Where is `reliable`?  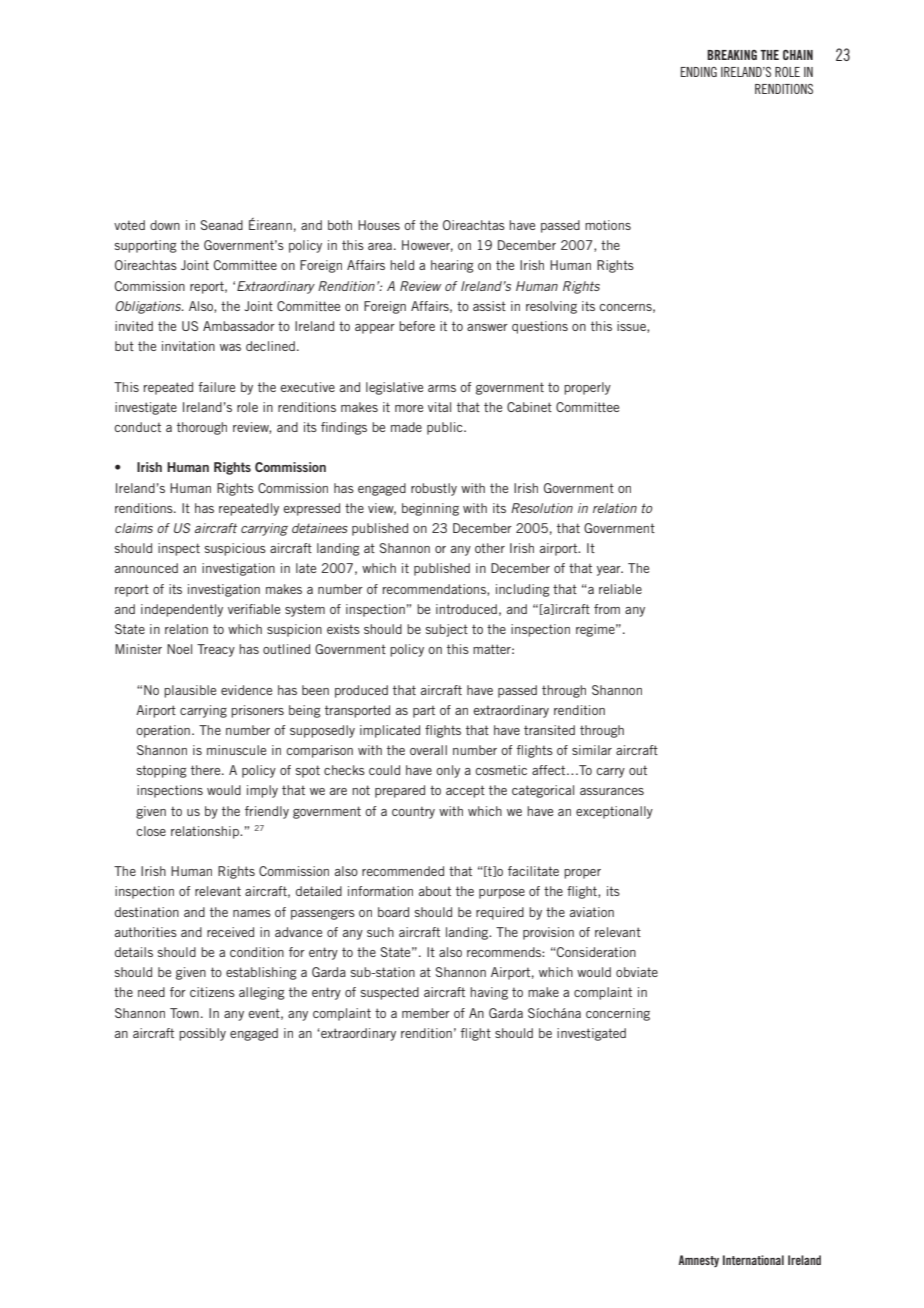 reliable is located at coordinates (620, 589).
